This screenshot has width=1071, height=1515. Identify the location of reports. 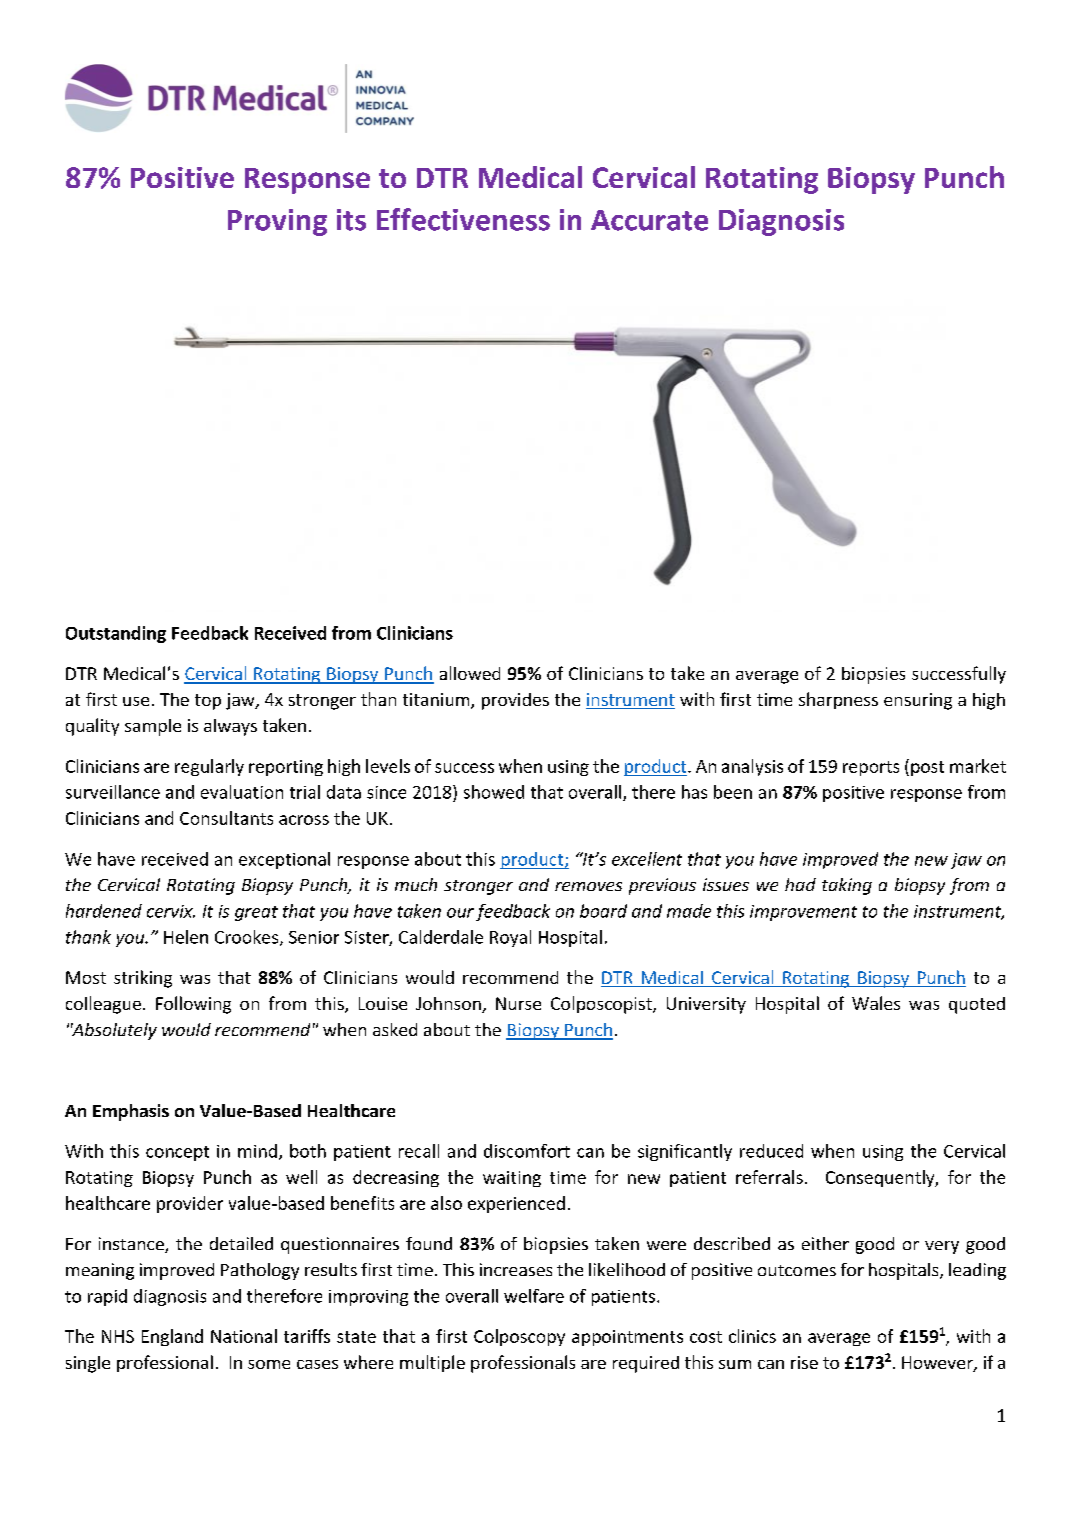
(871, 768).
